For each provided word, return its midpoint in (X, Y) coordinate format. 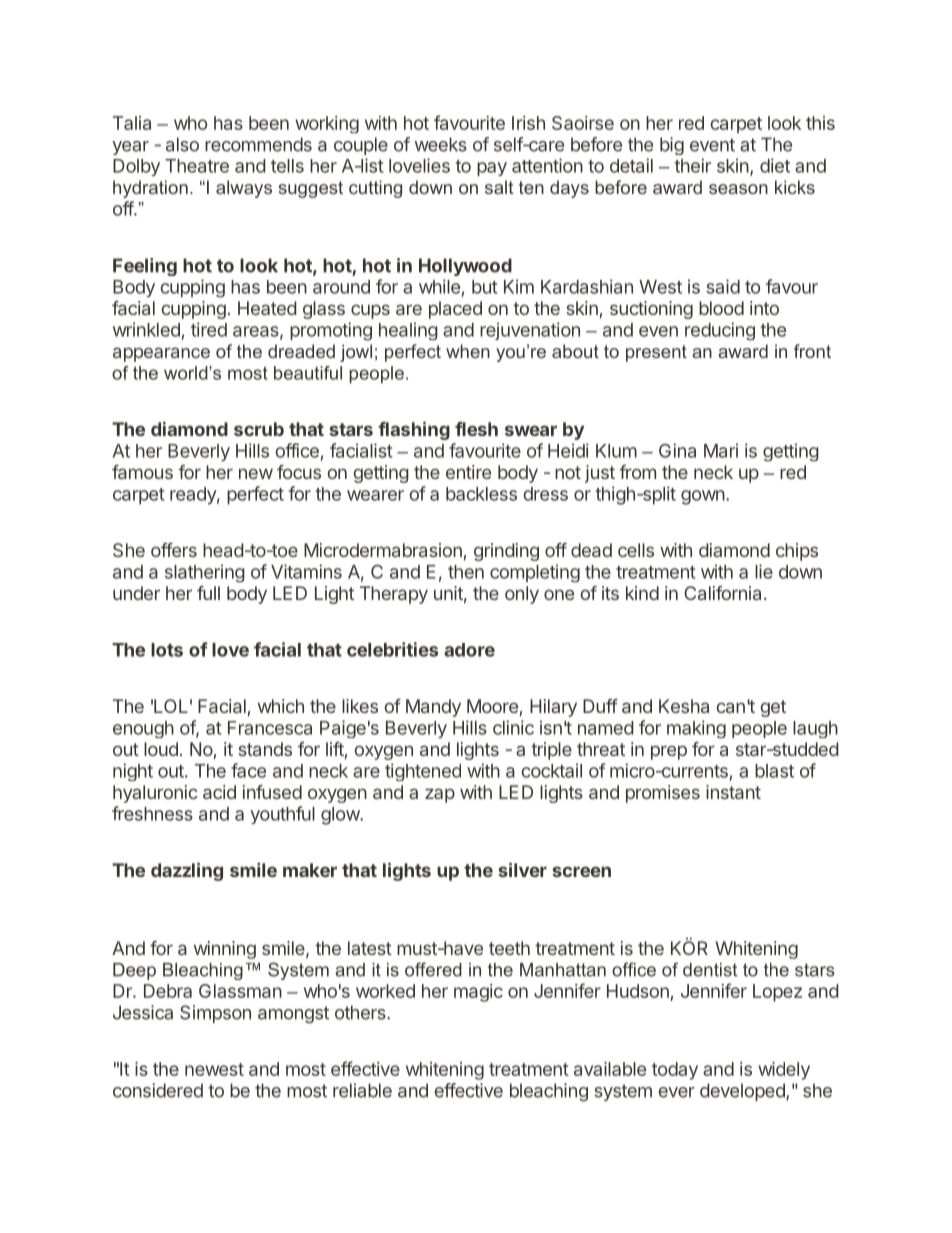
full (208, 593)
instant (733, 792)
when (468, 351)
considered (158, 1090)
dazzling (187, 871)
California (722, 593)
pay (492, 169)
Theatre (197, 166)
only (522, 595)
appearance (161, 354)
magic (478, 993)
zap (440, 795)
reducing (720, 331)
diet (775, 165)
